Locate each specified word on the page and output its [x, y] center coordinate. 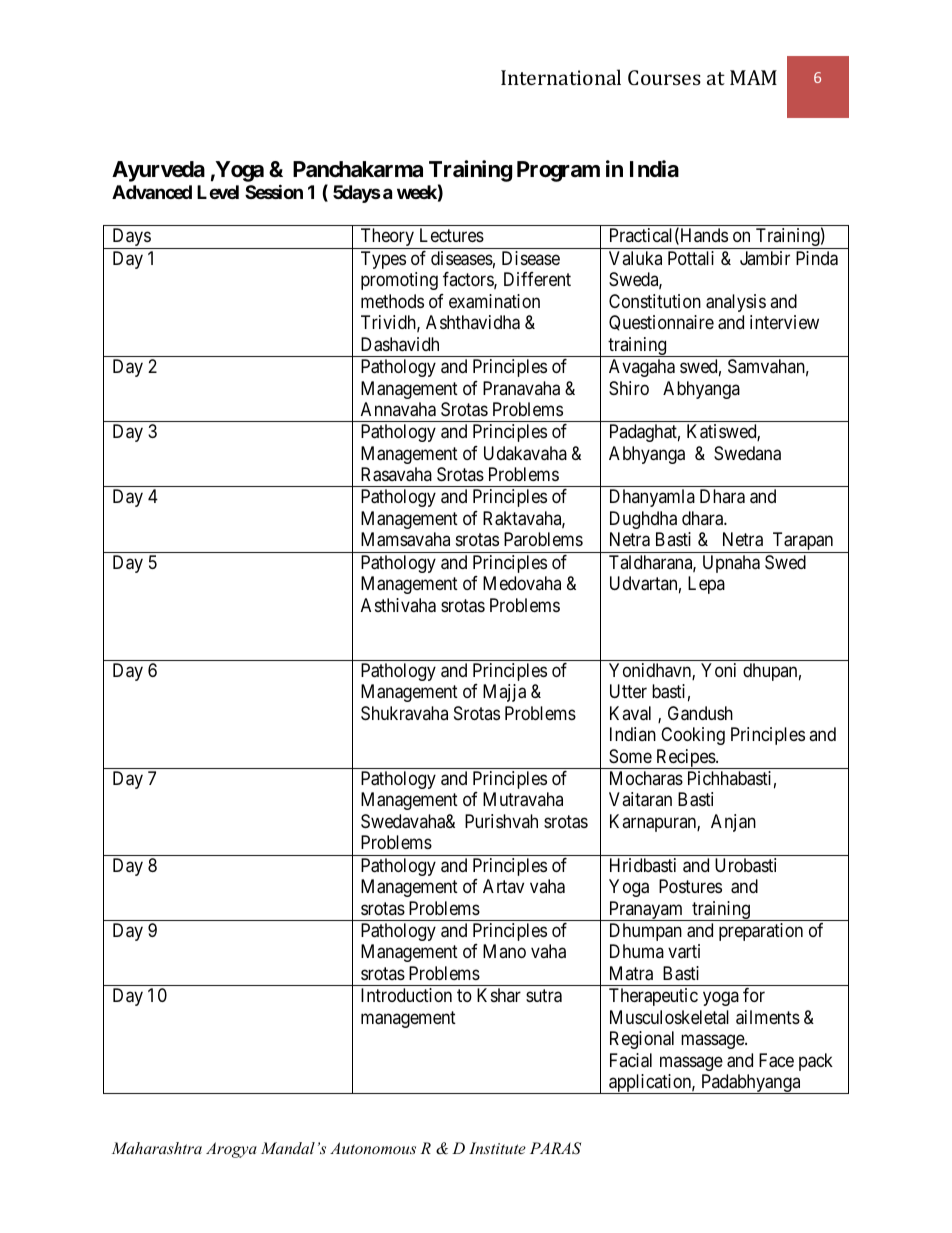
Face [776, 1060]
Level [218, 192]
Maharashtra [157, 1148]
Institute [497, 1148]
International [561, 77]
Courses [664, 77]
